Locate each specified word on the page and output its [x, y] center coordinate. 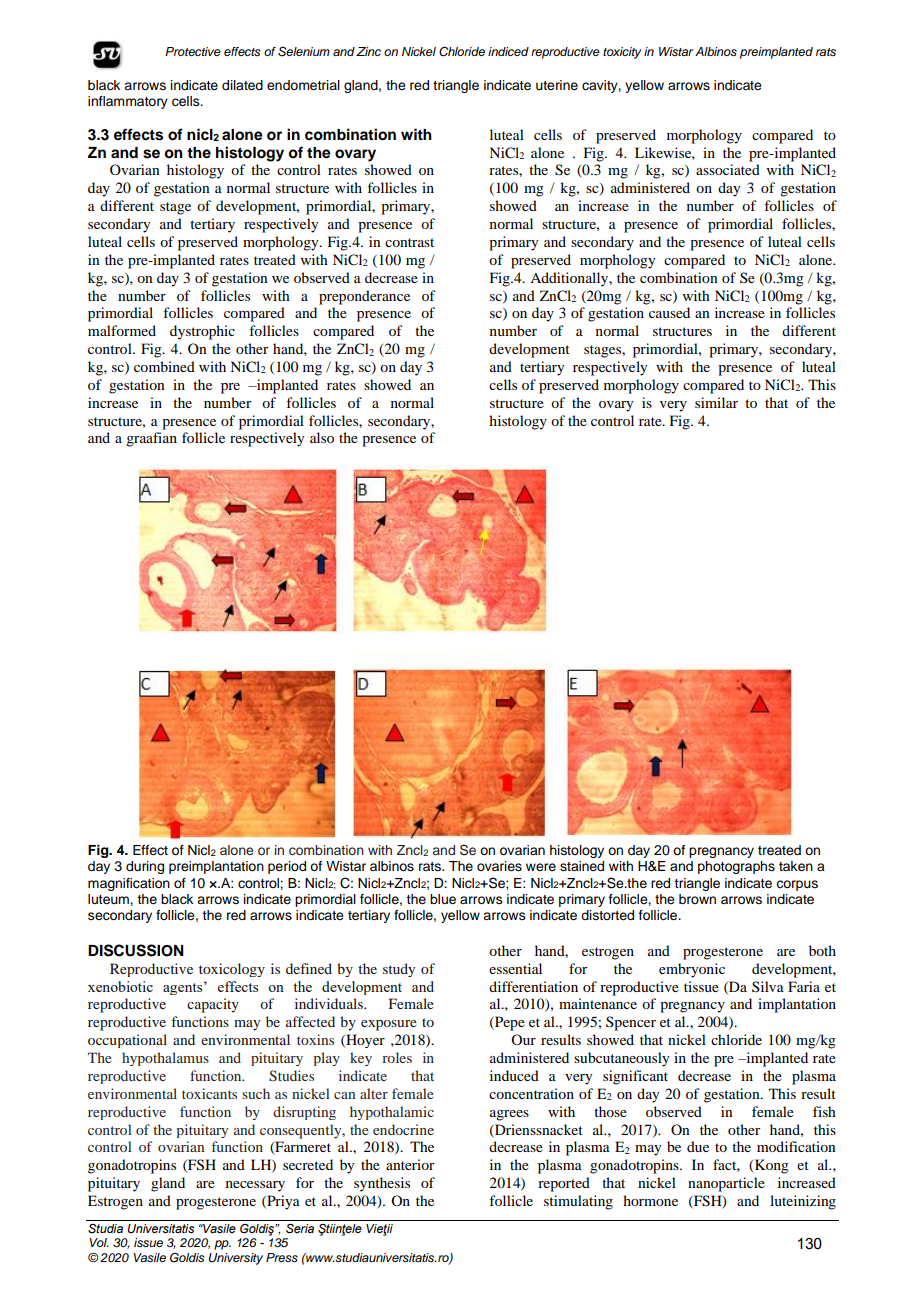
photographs [736, 867]
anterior [410, 1164]
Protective [193, 51]
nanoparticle [726, 1184]
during [145, 867]
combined [164, 366]
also [322, 437]
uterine [557, 85]
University [235, 1259]
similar [716, 402]
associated [728, 169]
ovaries [499, 866]
